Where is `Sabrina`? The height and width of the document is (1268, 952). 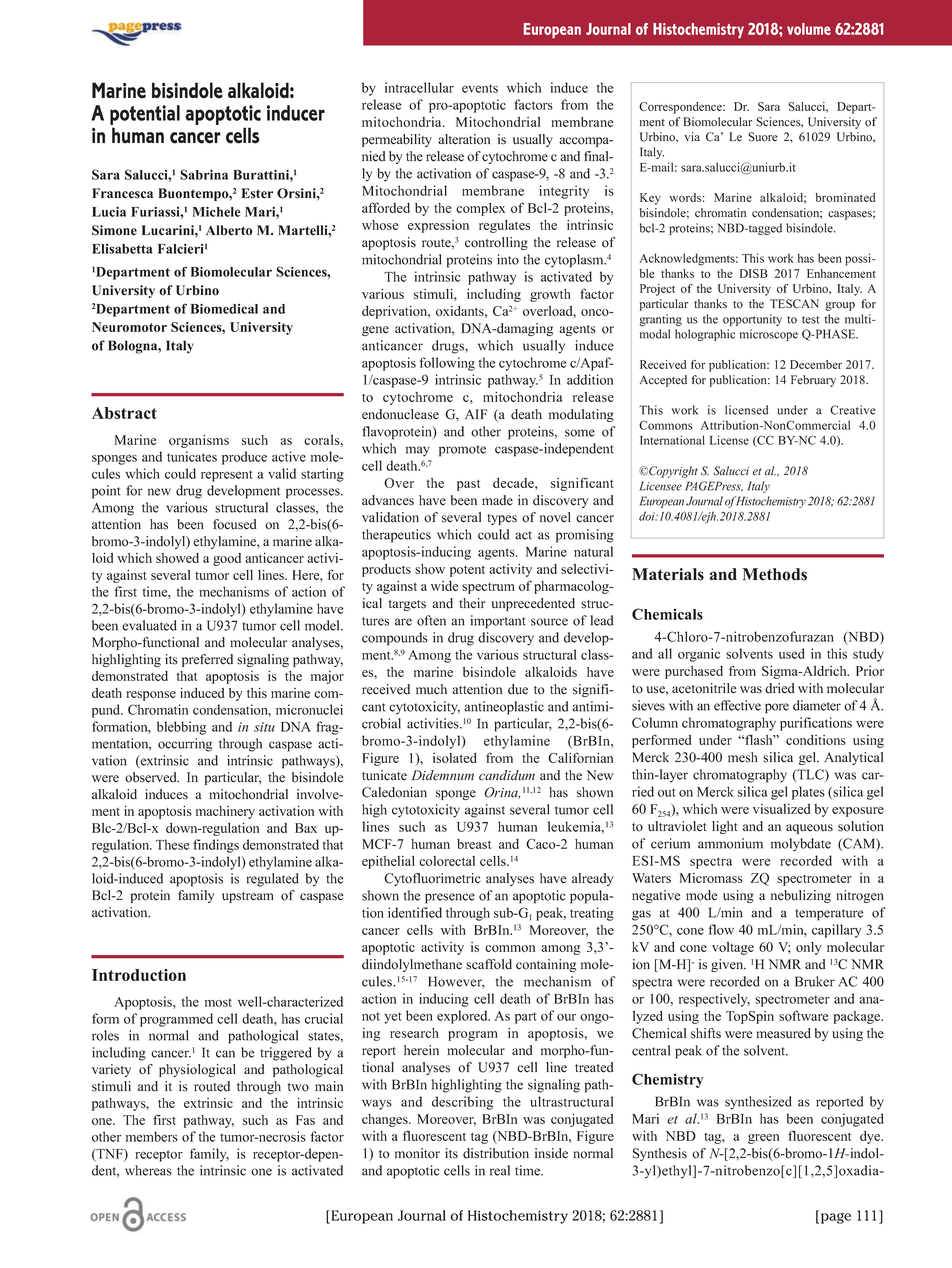 Sabrina is located at coordinates (204, 174).
